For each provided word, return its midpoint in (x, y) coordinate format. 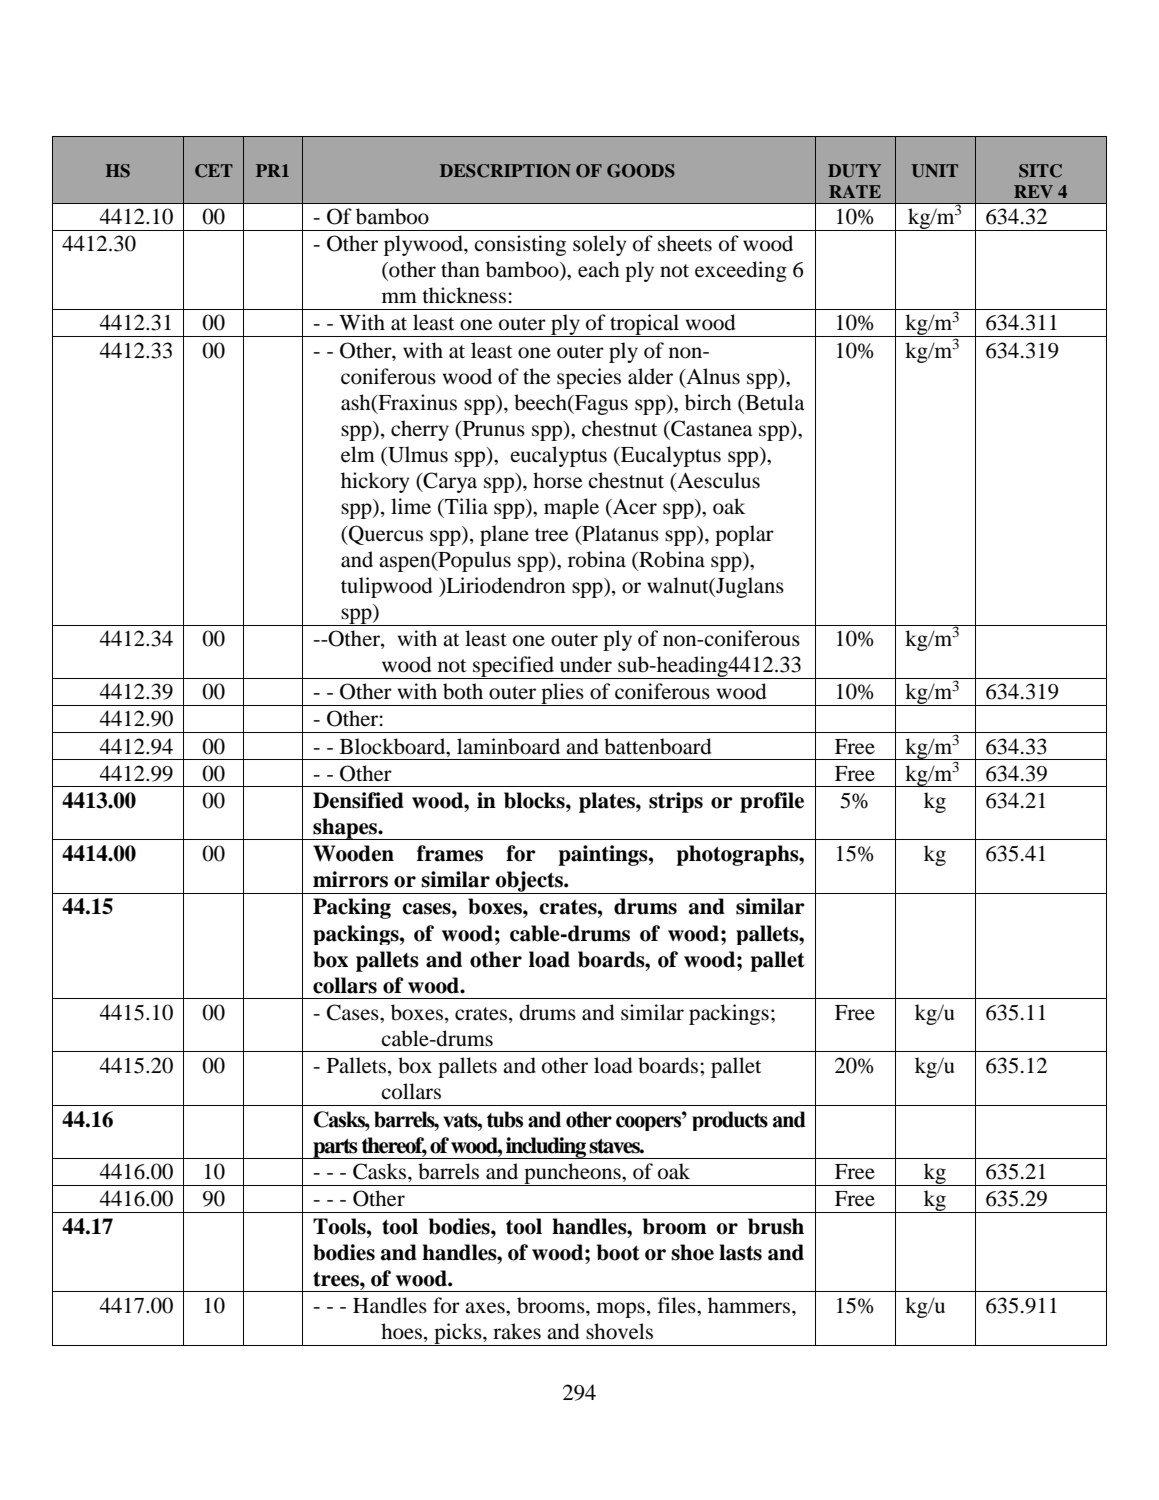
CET (214, 171)
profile (772, 802)
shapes (345, 829)
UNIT (934, 171)
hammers (750, 1305)
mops (621, 1310)
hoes (403, 1332)
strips (676, 802)
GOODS (641, 171)
